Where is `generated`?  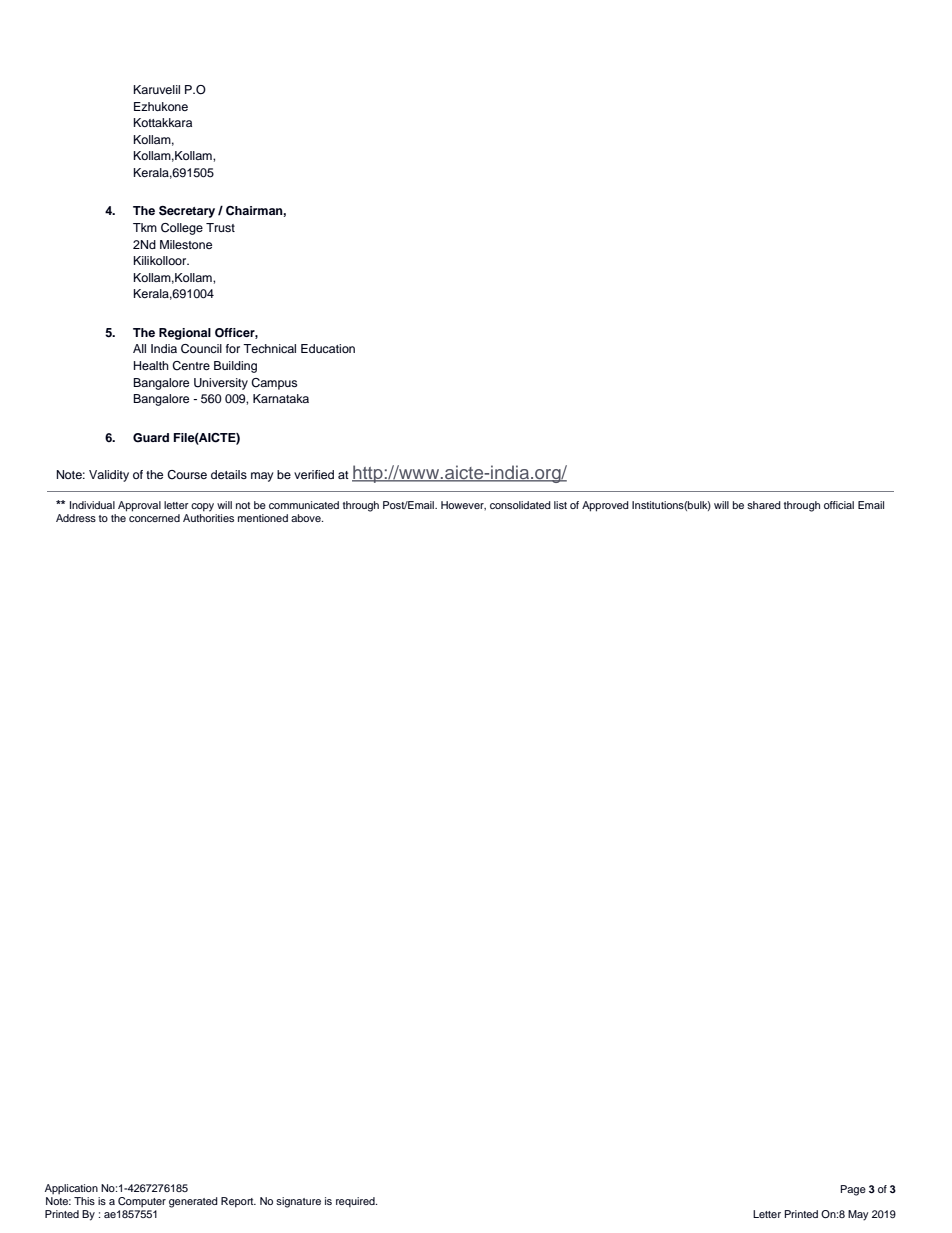
generated is located at coordinates (193, 1202).
